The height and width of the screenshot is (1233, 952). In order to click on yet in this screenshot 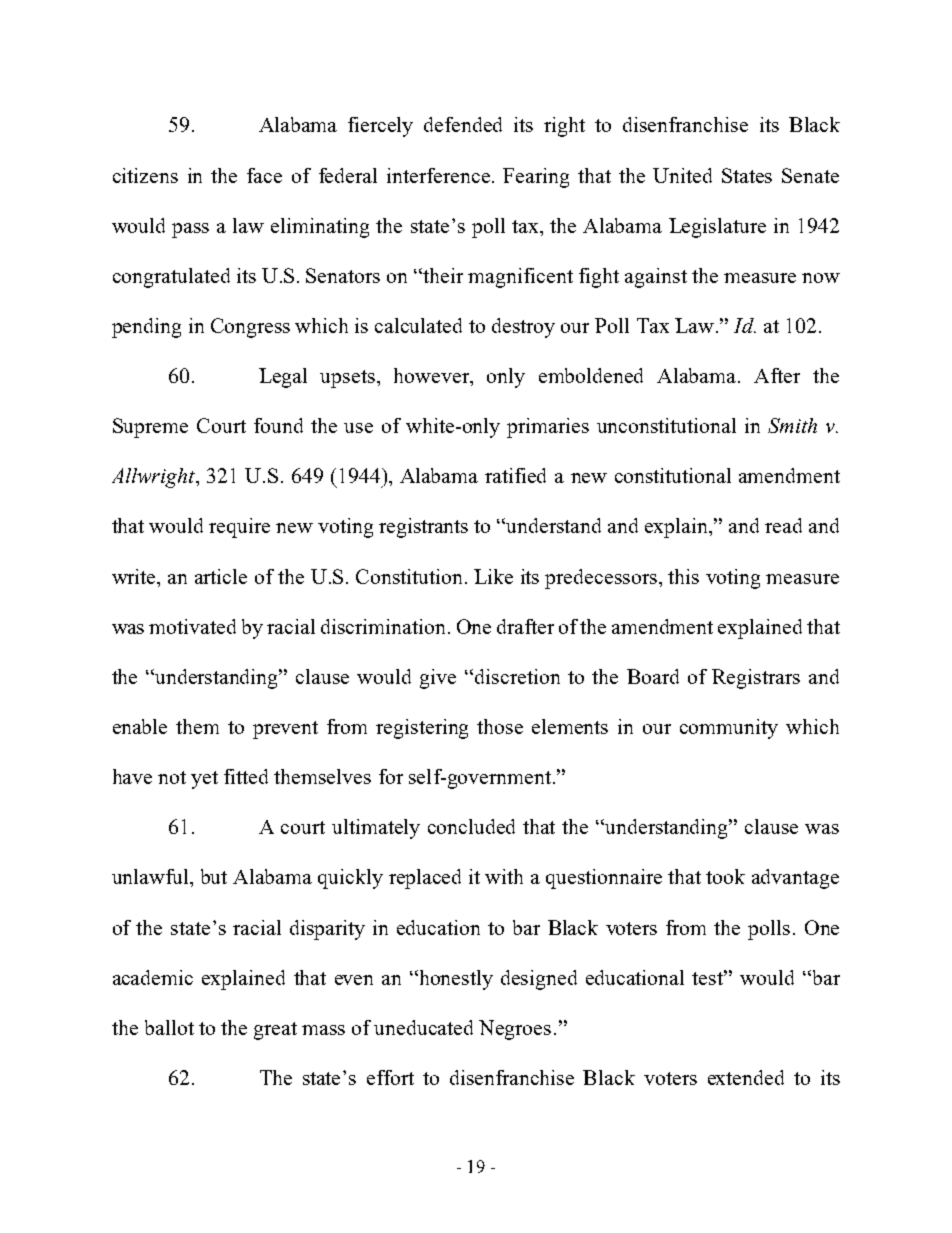, I will do `click(204, 780)`.
